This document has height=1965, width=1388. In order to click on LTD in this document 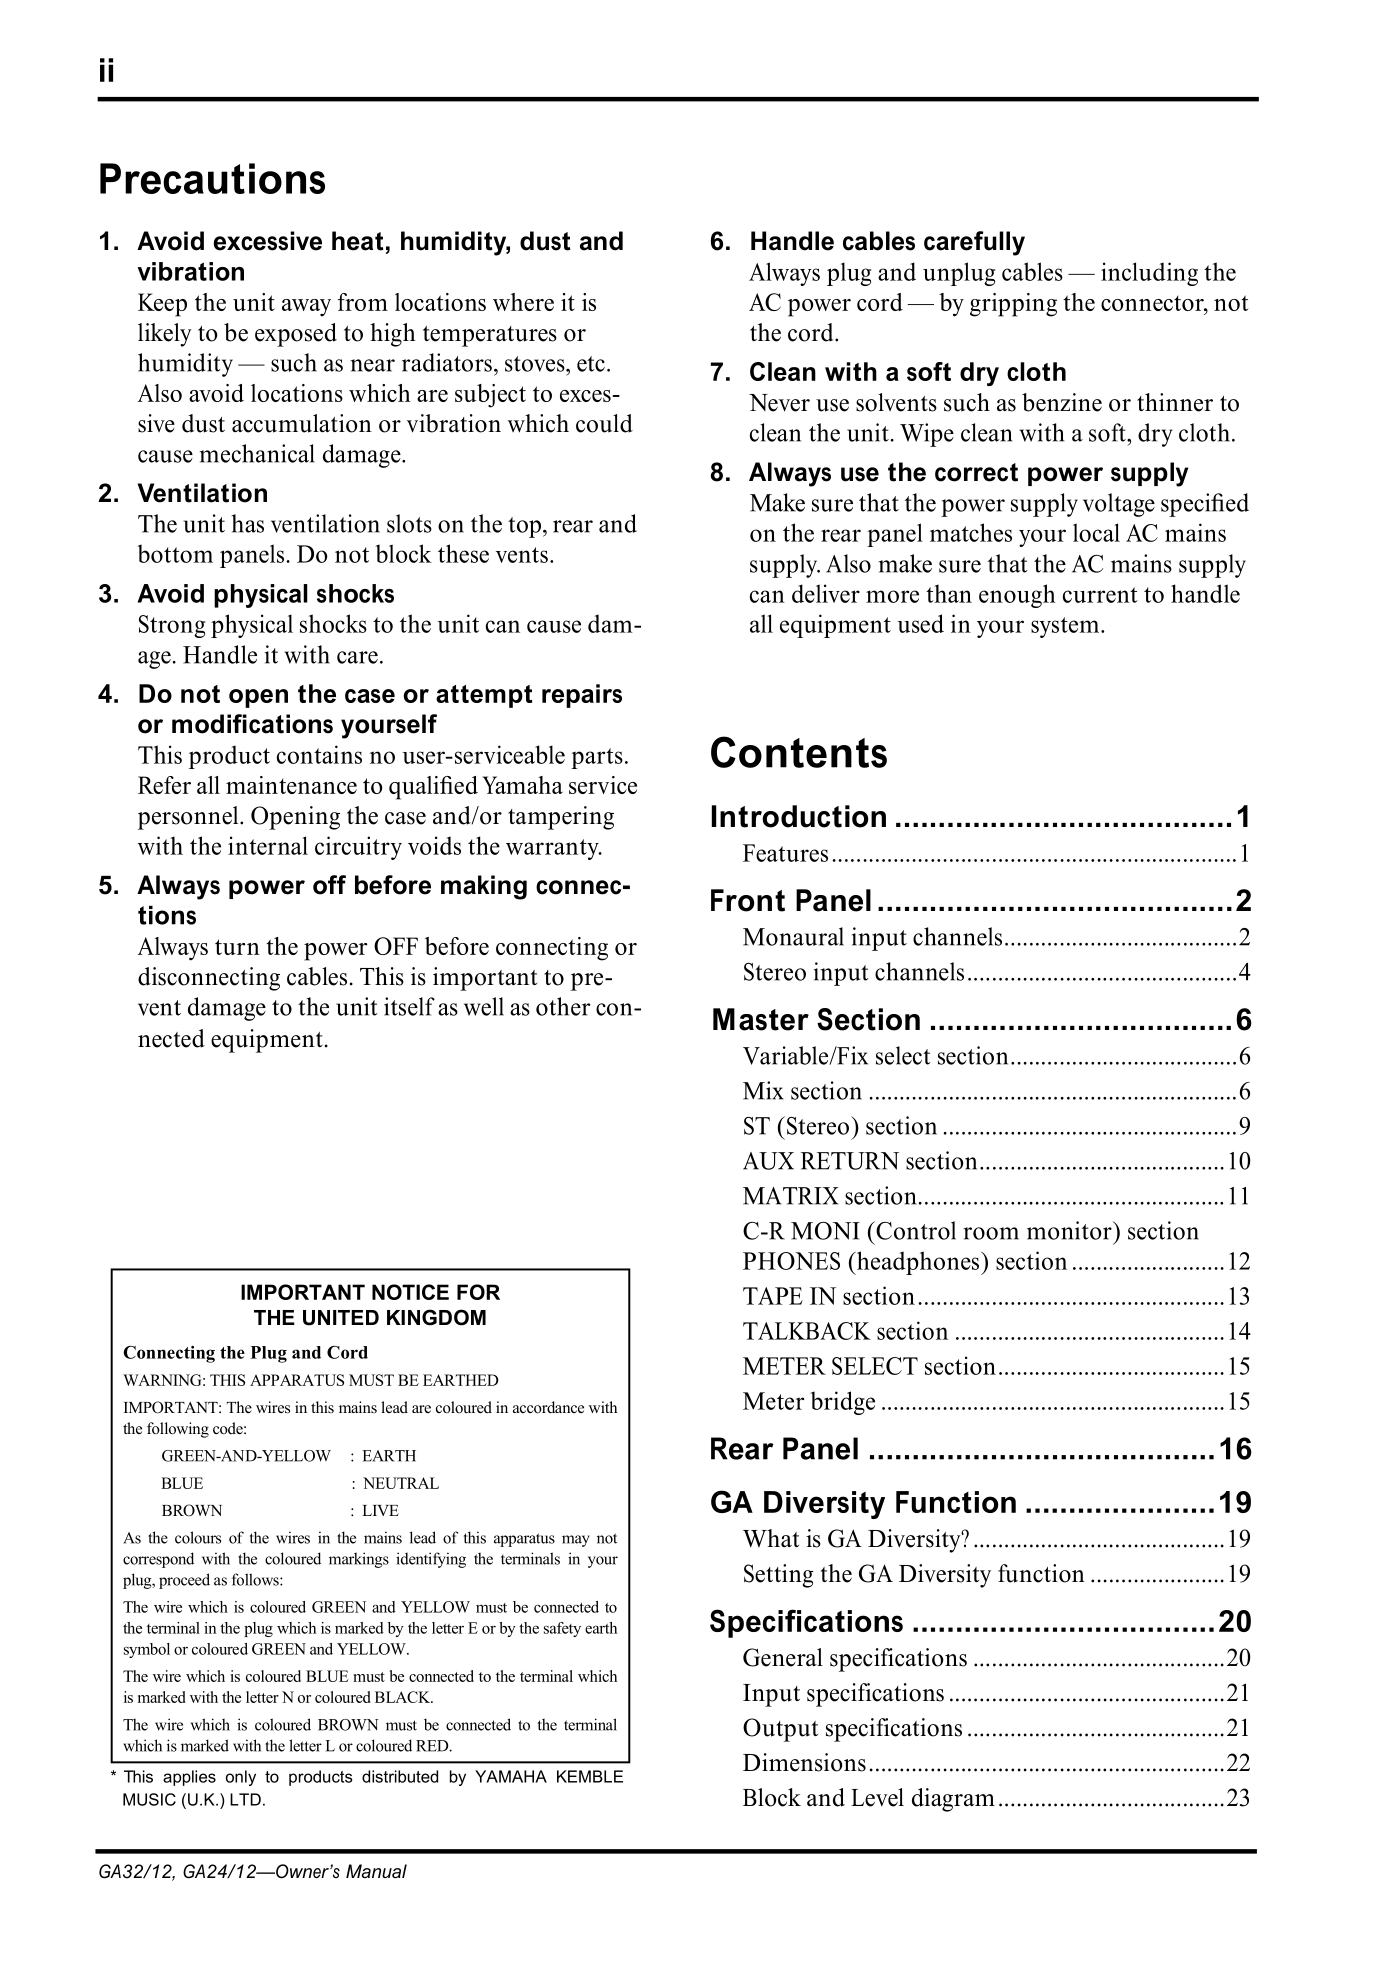, I will do `click(245, 1799)`.
